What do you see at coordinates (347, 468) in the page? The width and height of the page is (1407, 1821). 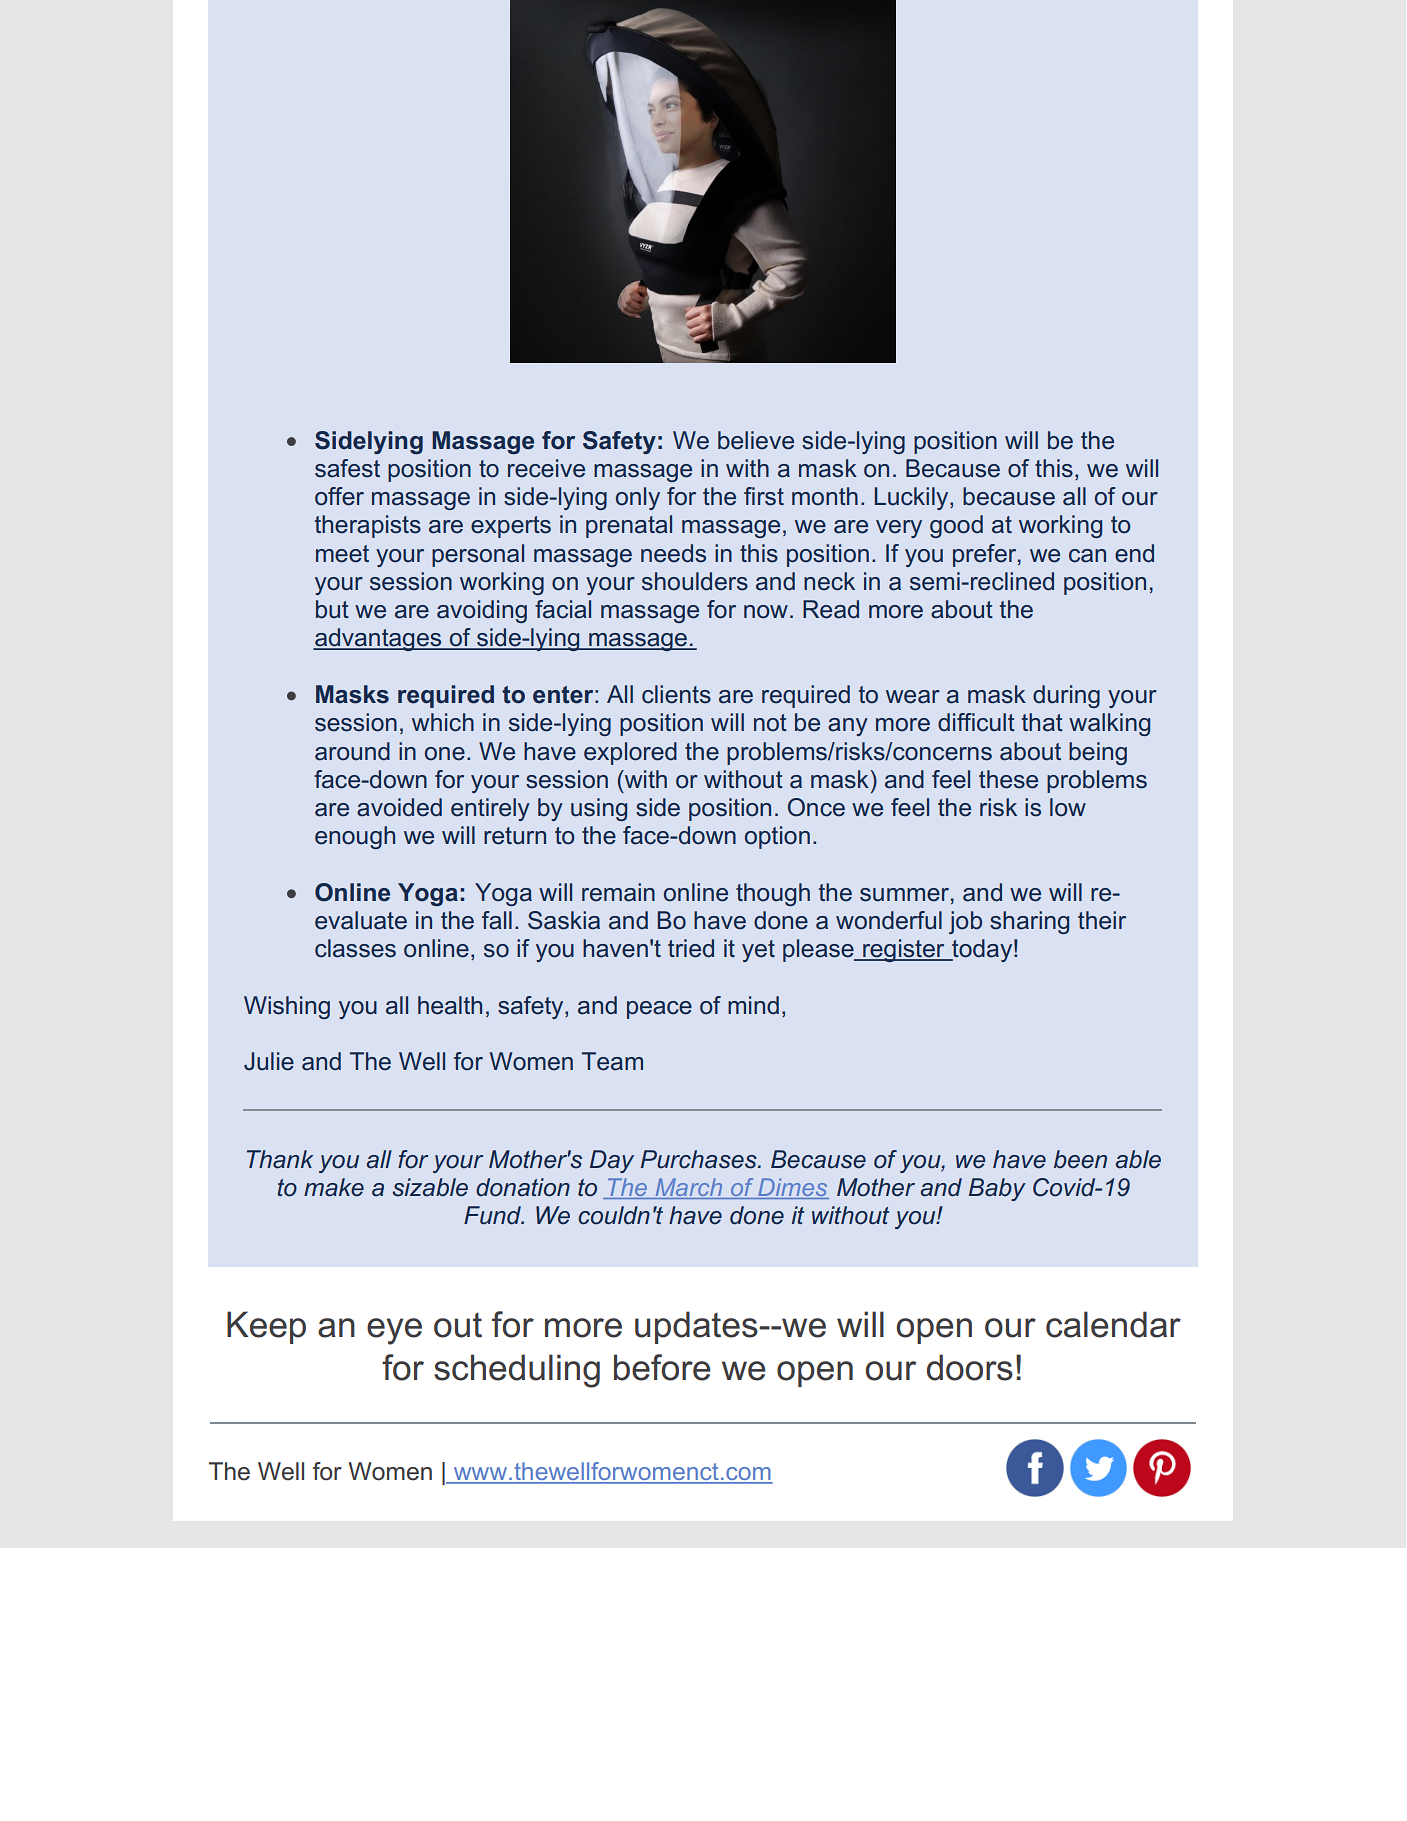 I see `safest` at bounding box center [347, 468].
